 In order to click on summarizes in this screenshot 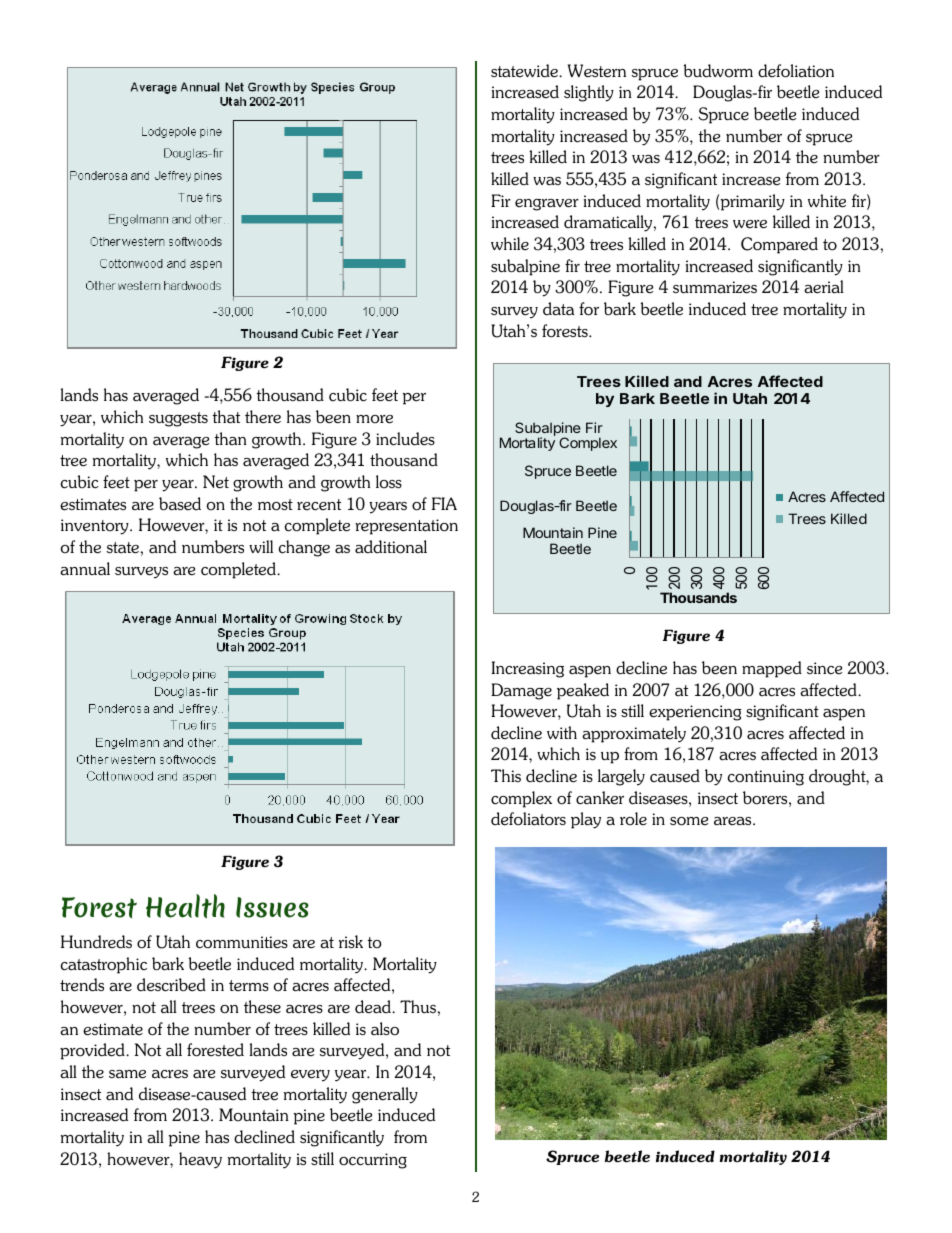, I will do `click(715, 287)`.
